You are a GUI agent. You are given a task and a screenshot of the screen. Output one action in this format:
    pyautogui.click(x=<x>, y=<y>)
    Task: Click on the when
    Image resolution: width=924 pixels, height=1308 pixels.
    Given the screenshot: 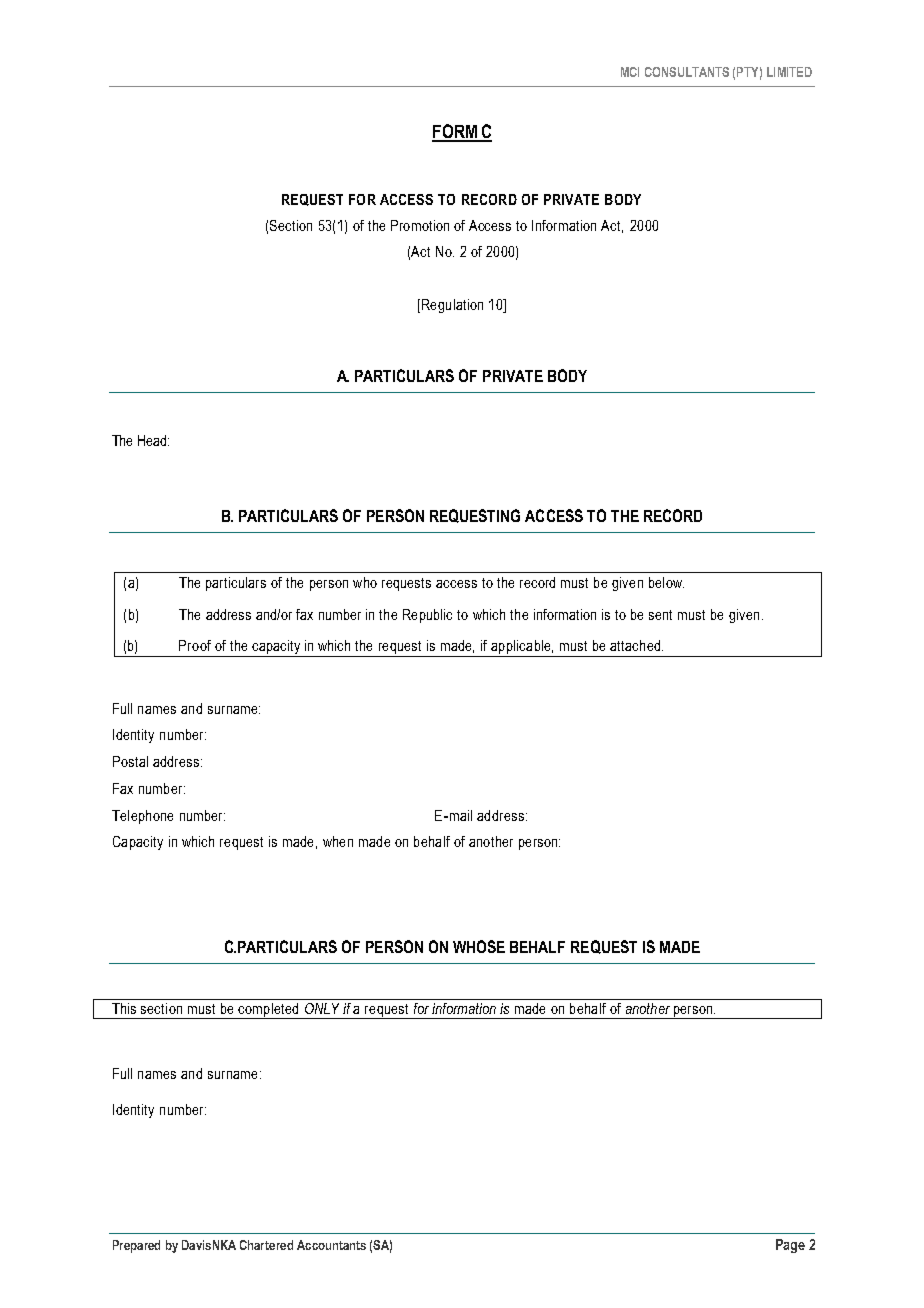 What is the action you would take?
    pyautogui.click(x=338, y=841)
